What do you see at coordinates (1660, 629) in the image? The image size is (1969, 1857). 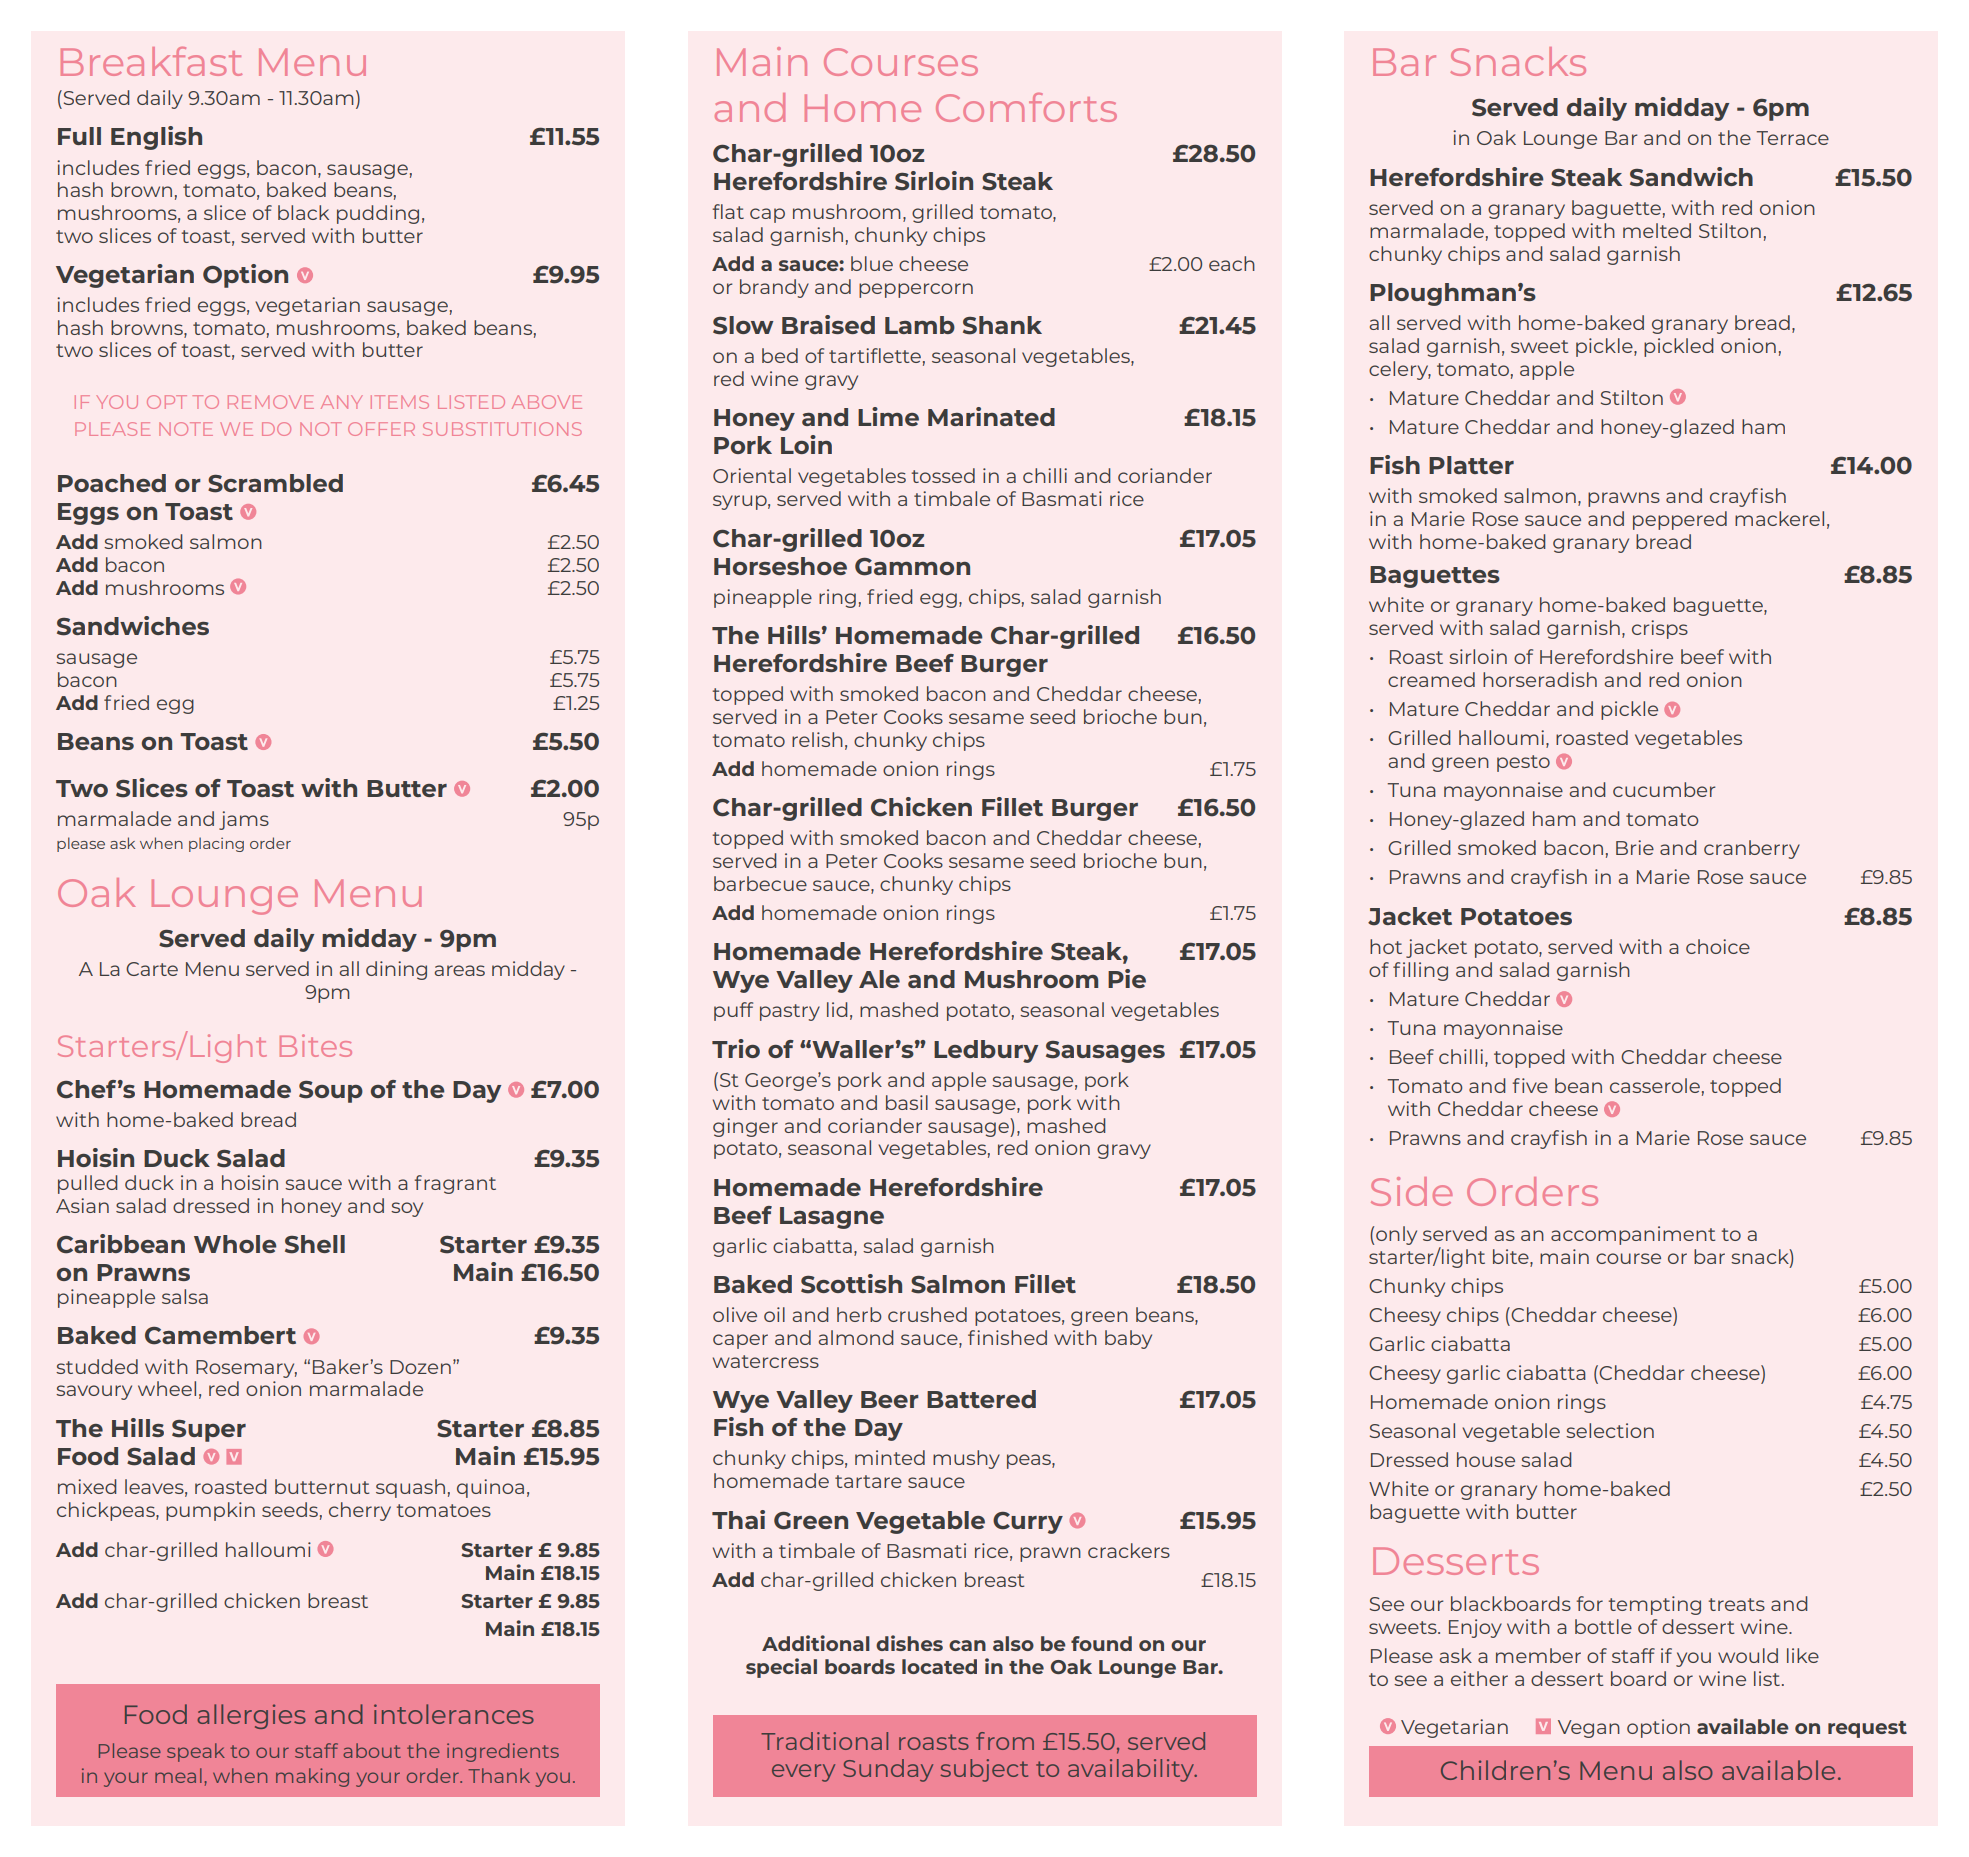 I see `crisps` at bounding box center [1660, 629].
